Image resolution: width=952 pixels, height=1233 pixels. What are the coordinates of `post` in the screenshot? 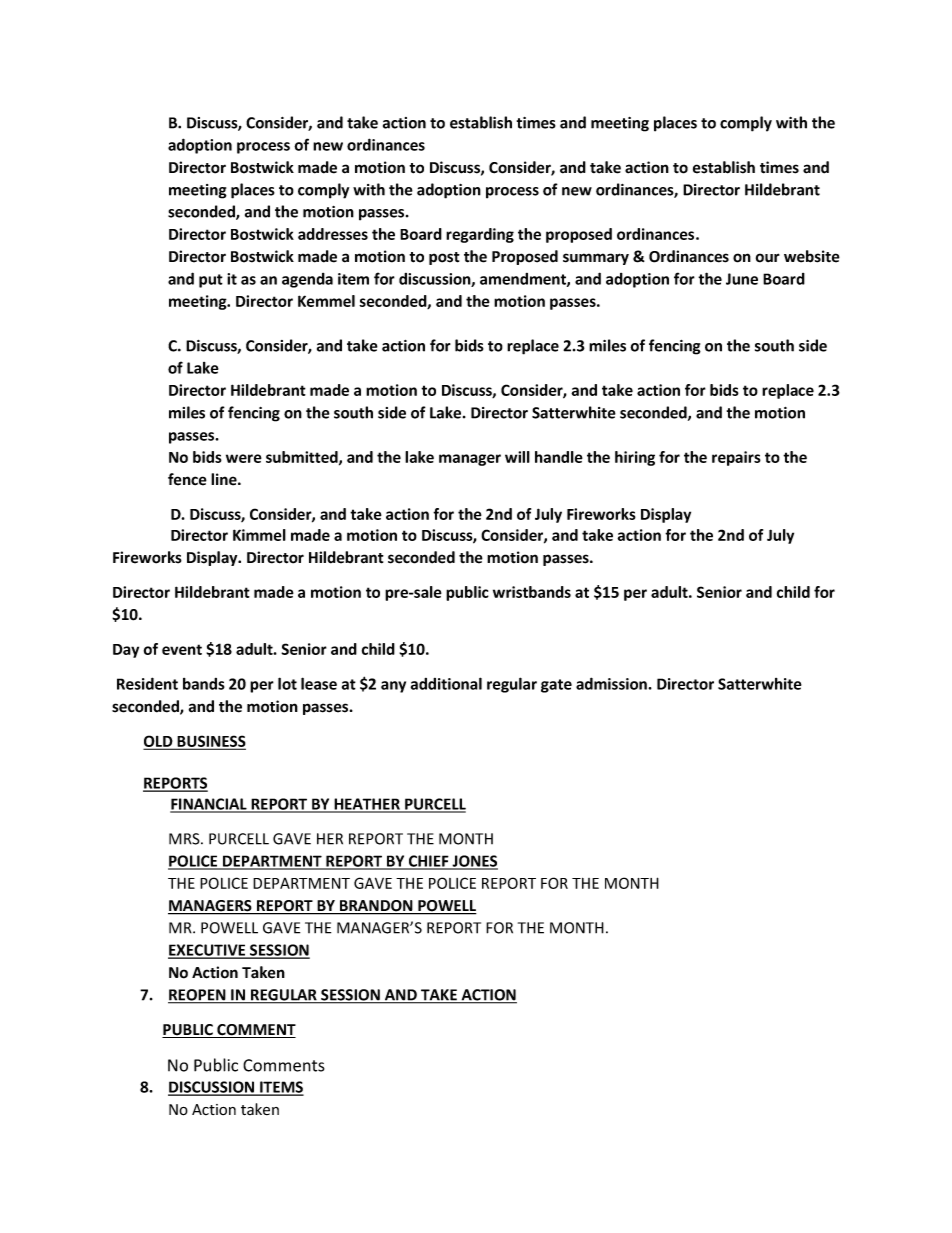 It's located at (444, 258).
